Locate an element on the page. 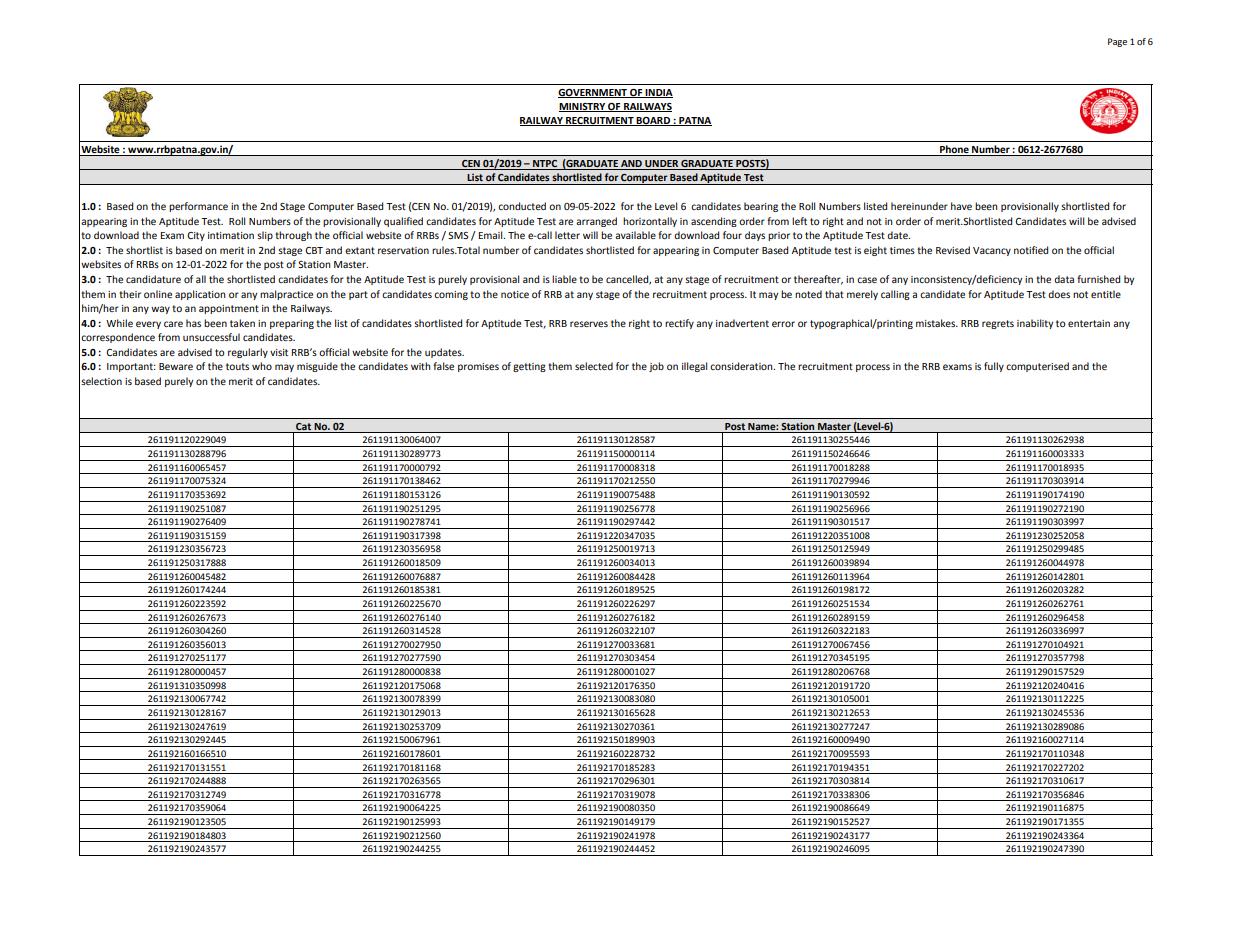 The width and height of the image is (1233, 952). GOVERNMENT is located at coordinates (593, 93).
